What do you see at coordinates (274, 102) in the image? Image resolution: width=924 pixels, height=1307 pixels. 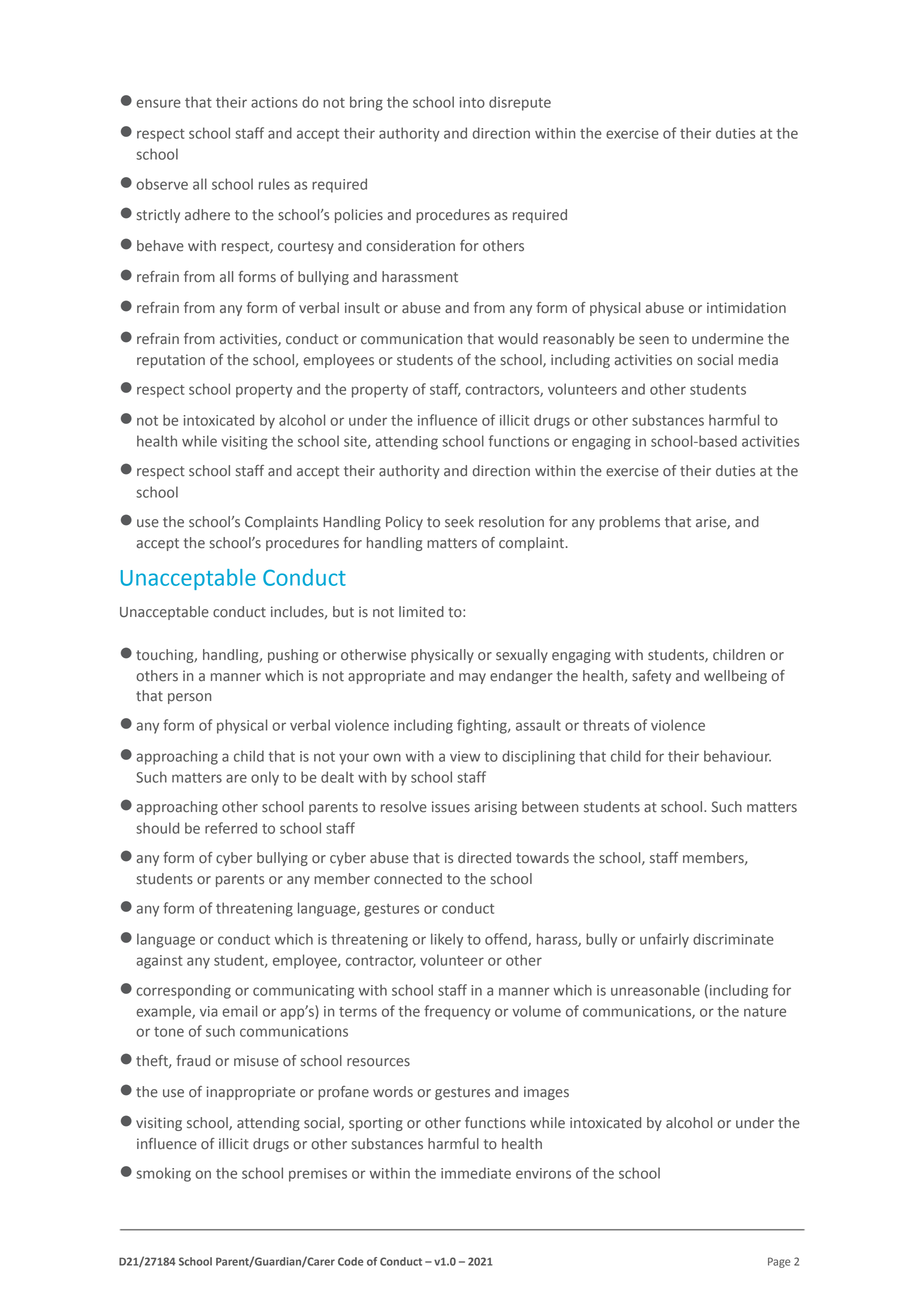 I see `actions` at bounding box center [274, 102].
